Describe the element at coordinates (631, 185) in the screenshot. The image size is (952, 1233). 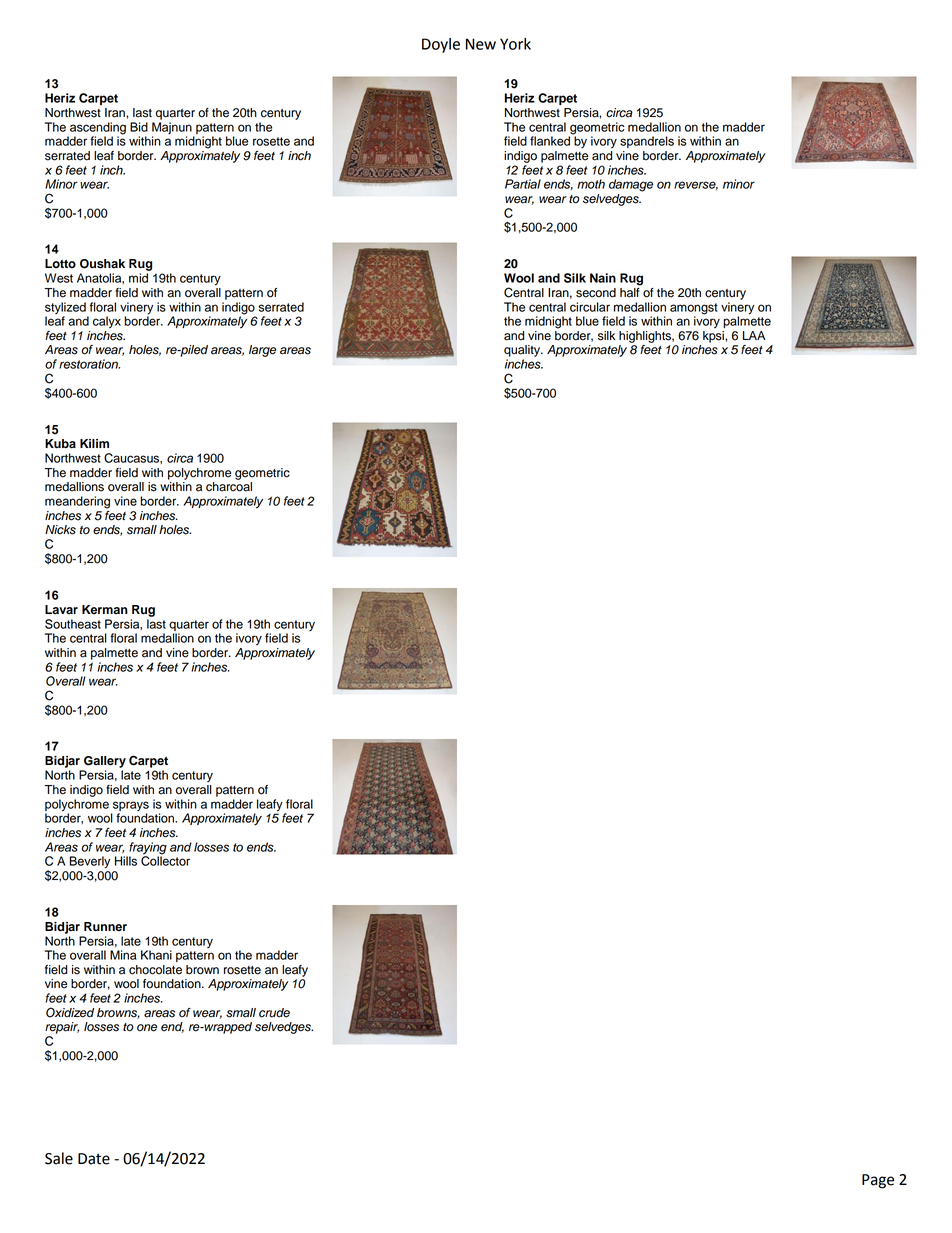
I see `damage` at that location.
